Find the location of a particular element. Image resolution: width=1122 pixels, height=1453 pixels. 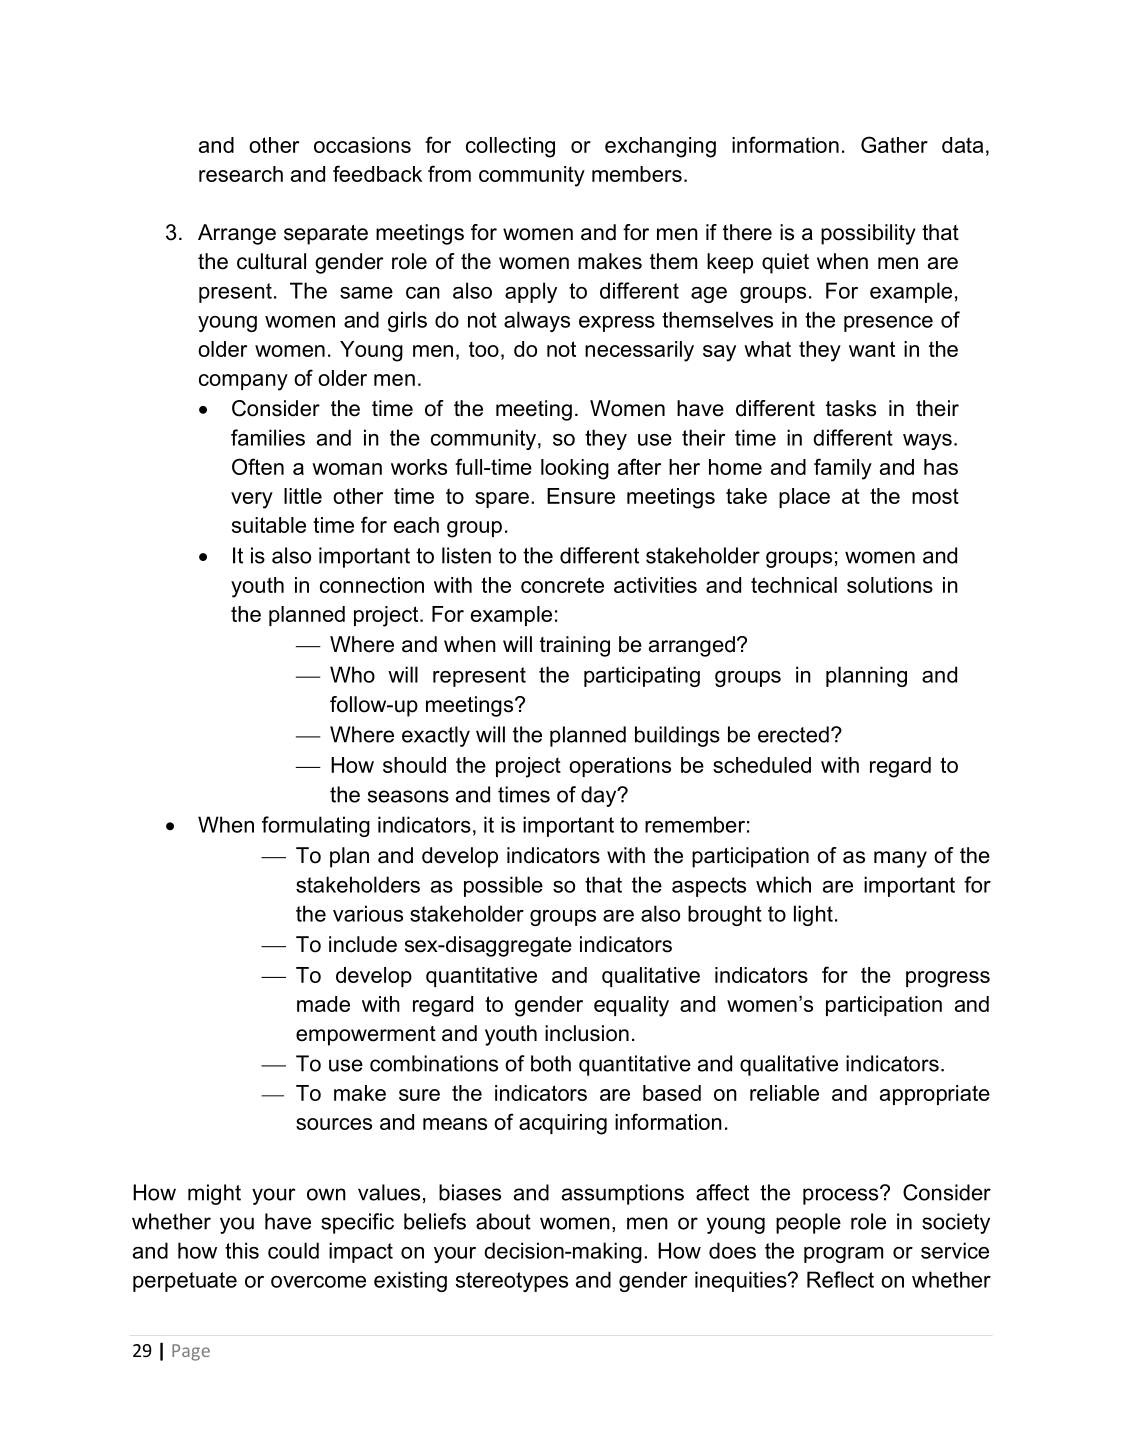

stereotypes is located at coordinates (512, 1282).
